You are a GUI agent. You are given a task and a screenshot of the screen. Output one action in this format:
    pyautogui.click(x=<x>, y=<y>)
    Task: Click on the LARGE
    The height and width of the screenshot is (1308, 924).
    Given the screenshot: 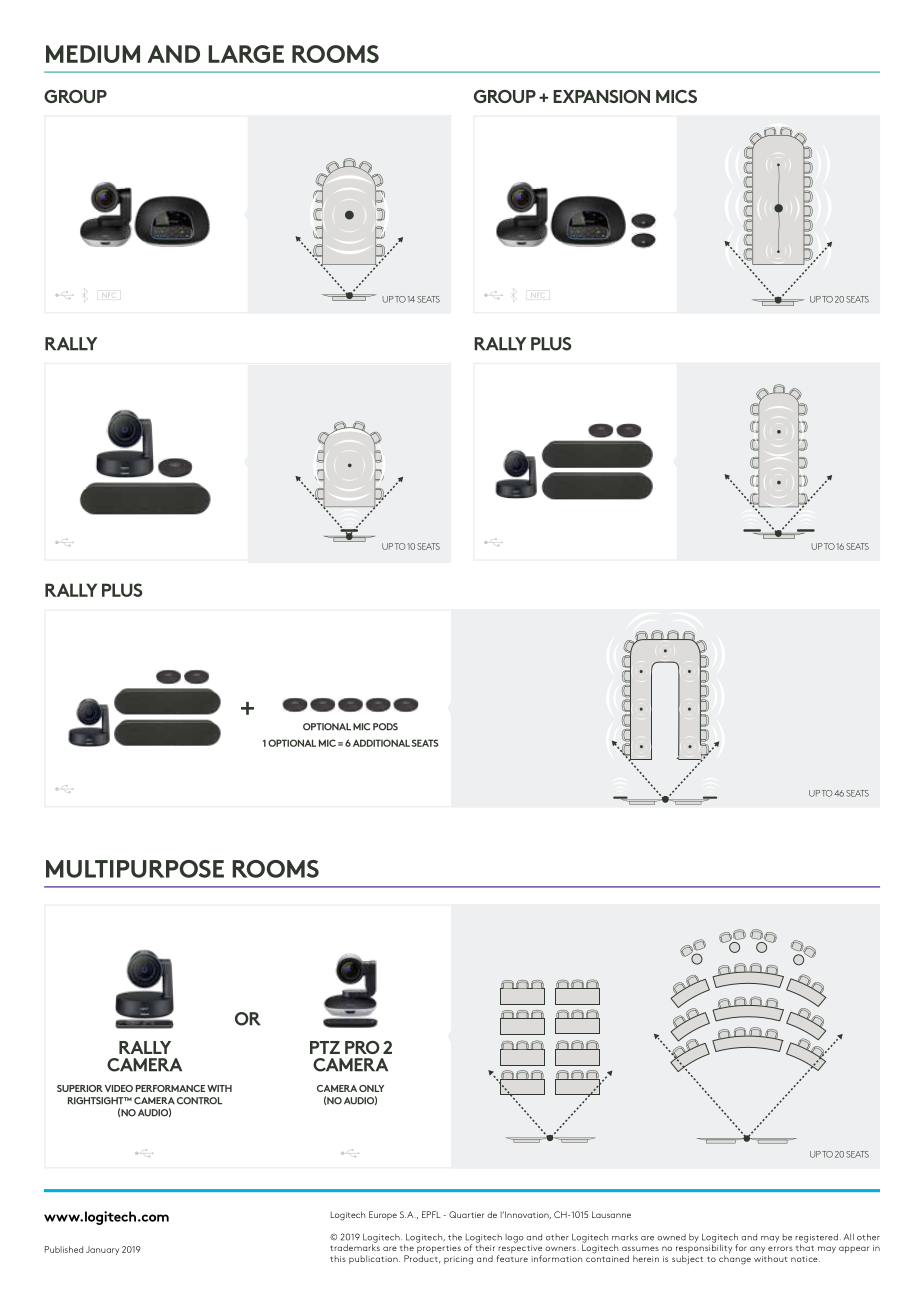 What is the action you would take?
    pyautogui.click(x=246, y=54)
